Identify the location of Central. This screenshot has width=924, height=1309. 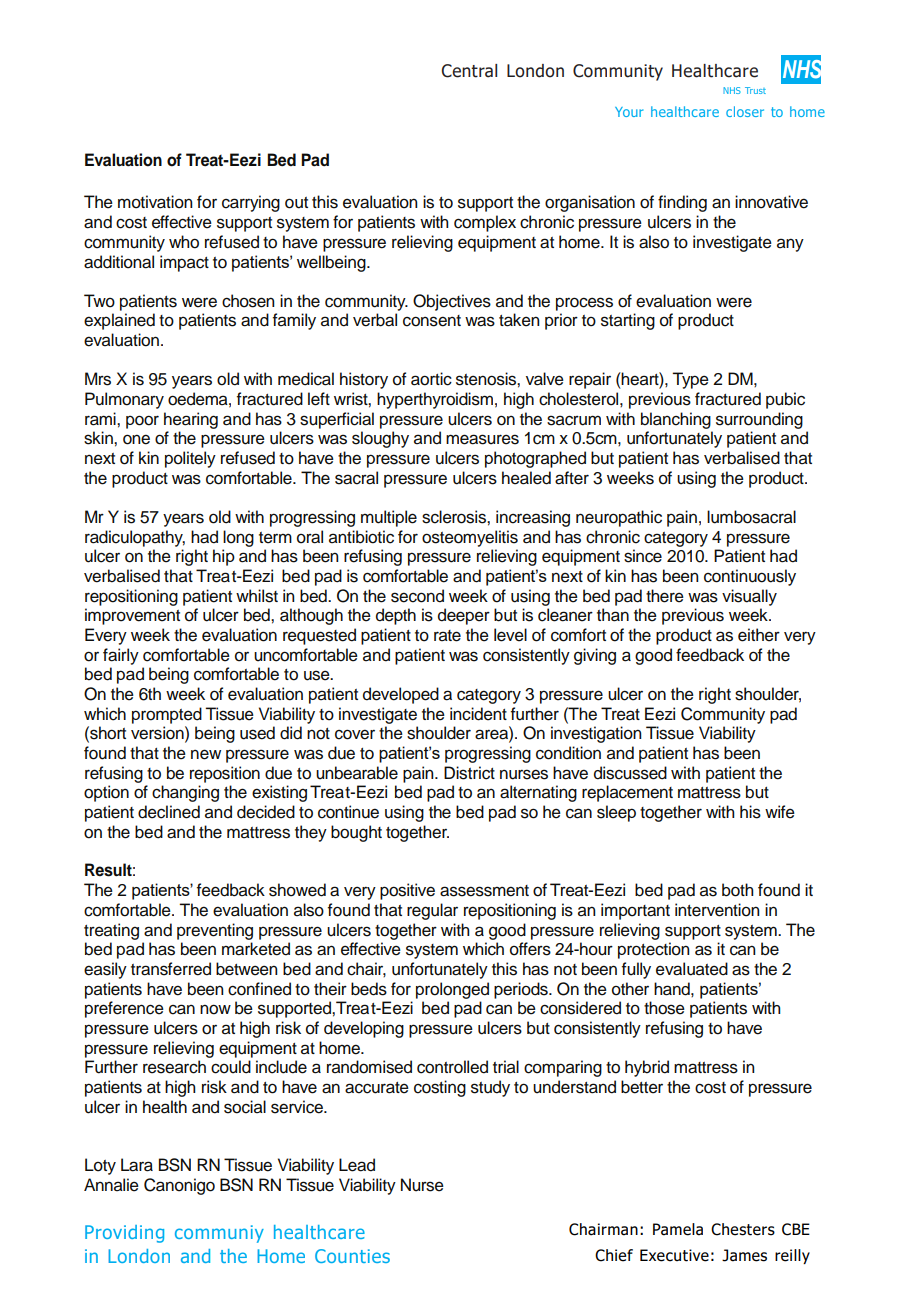
(469, 71).
